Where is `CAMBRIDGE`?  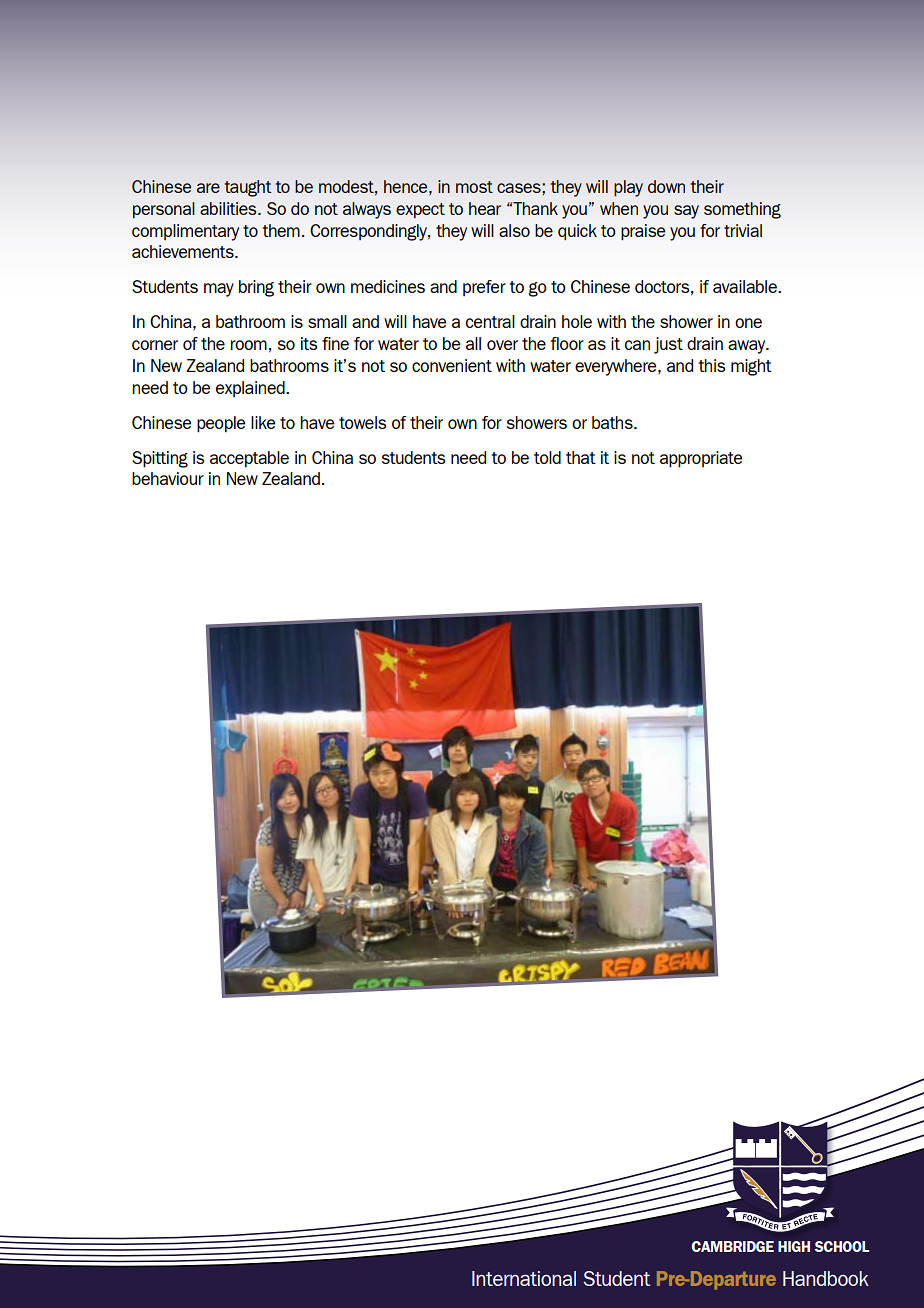
CAMBRIDGE is located at coordinates (732, 1246).
